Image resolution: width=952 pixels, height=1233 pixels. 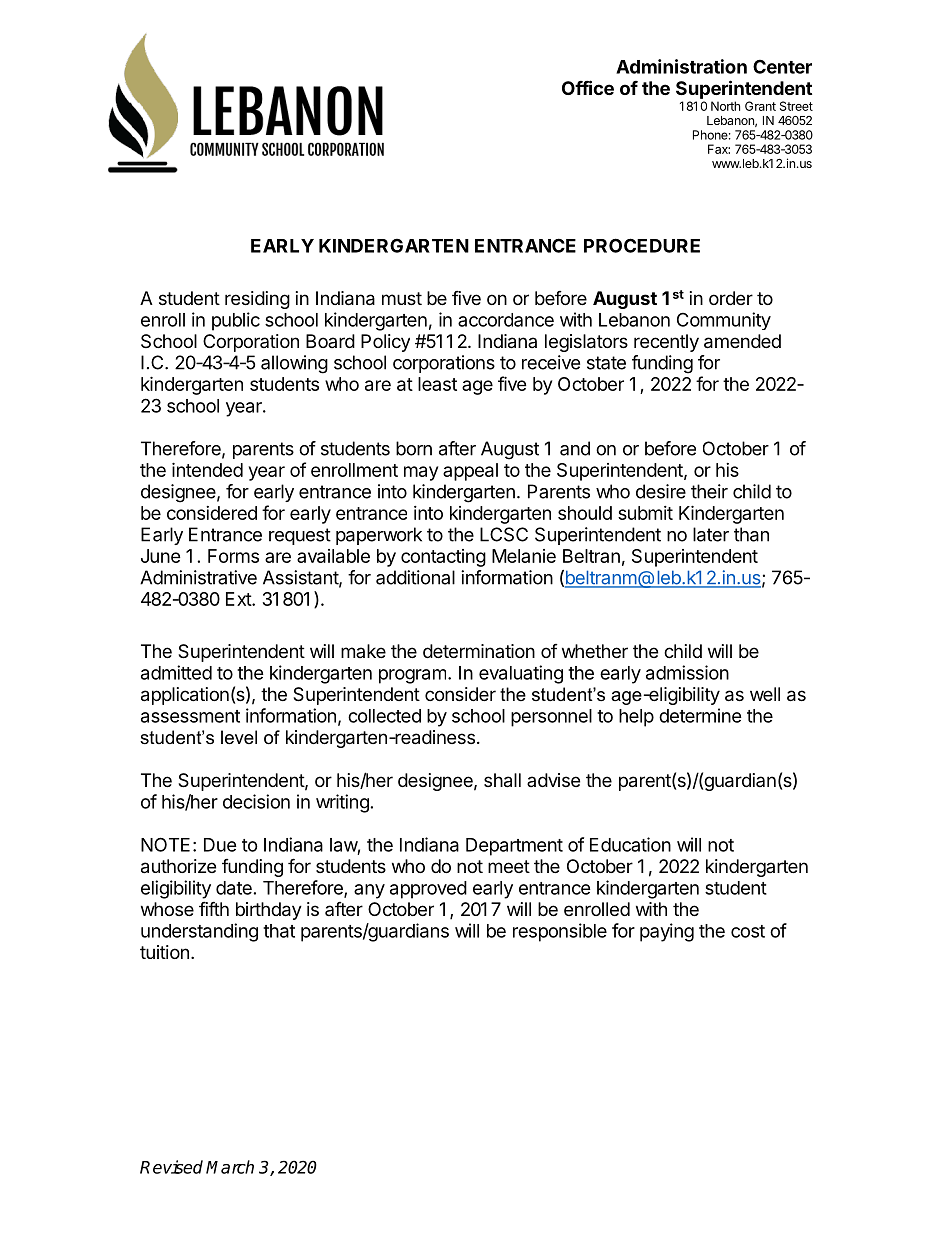 What do you see at coordinates (230, 1167) in the page?
I see `March` at bounding box center [230, 1167].
